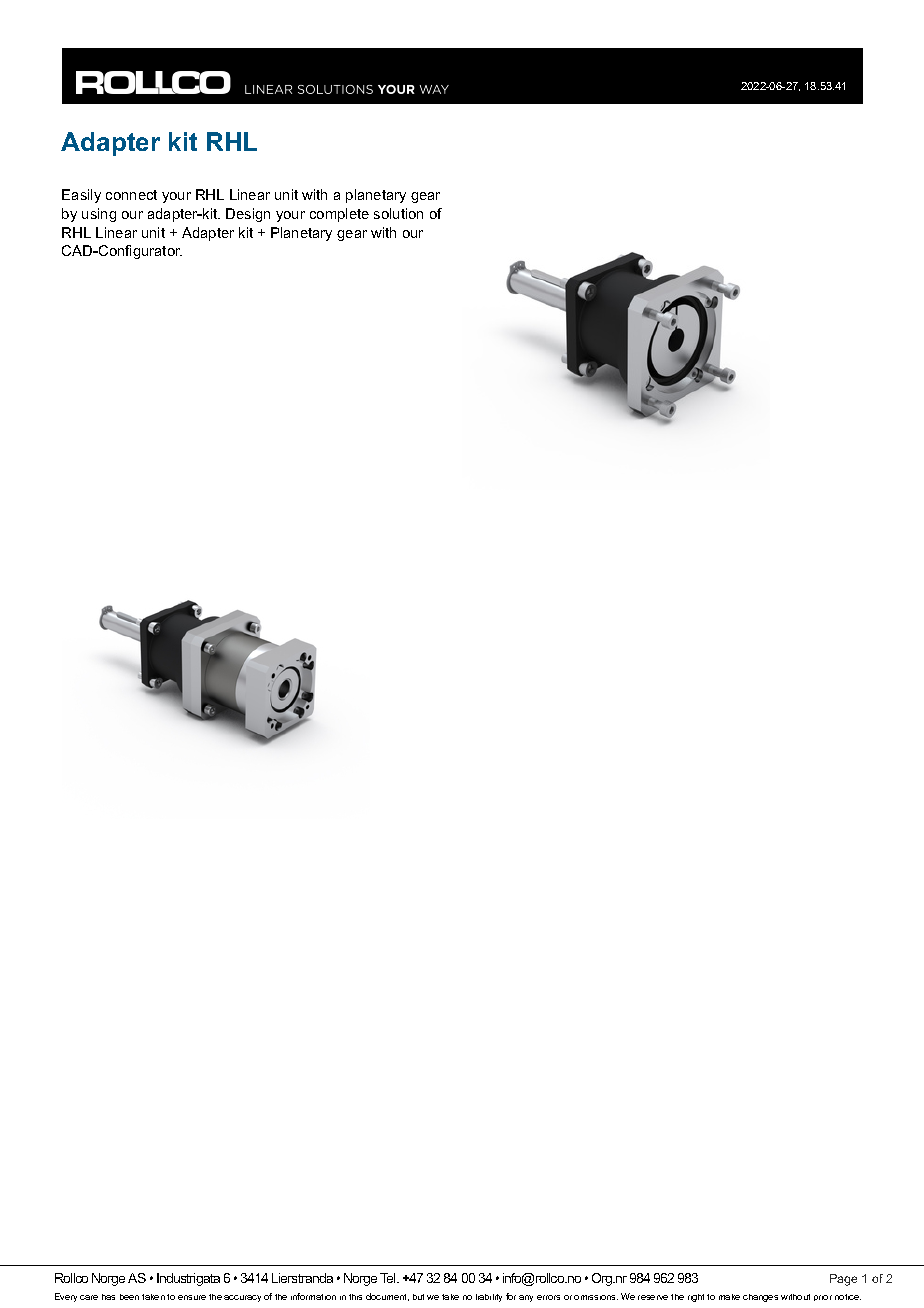 Image resolution: width=924 pixels, height=1308 pixels. I want to click on using, so click(99, 215).
